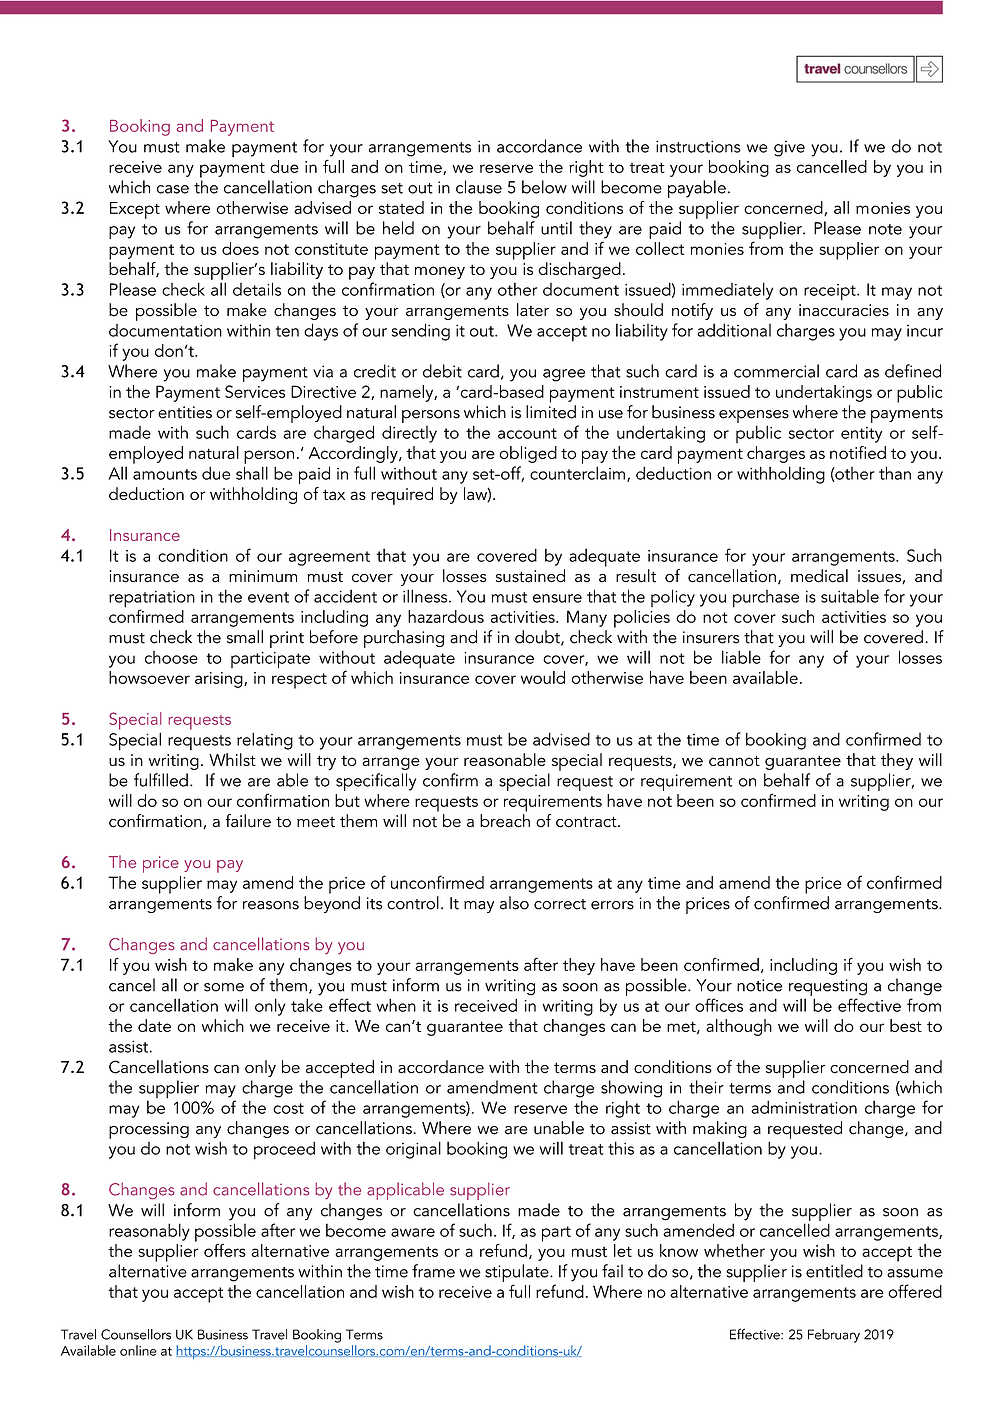  Describe the element at coordinates (225, 1250) in the document. I see `offers` at that location.
